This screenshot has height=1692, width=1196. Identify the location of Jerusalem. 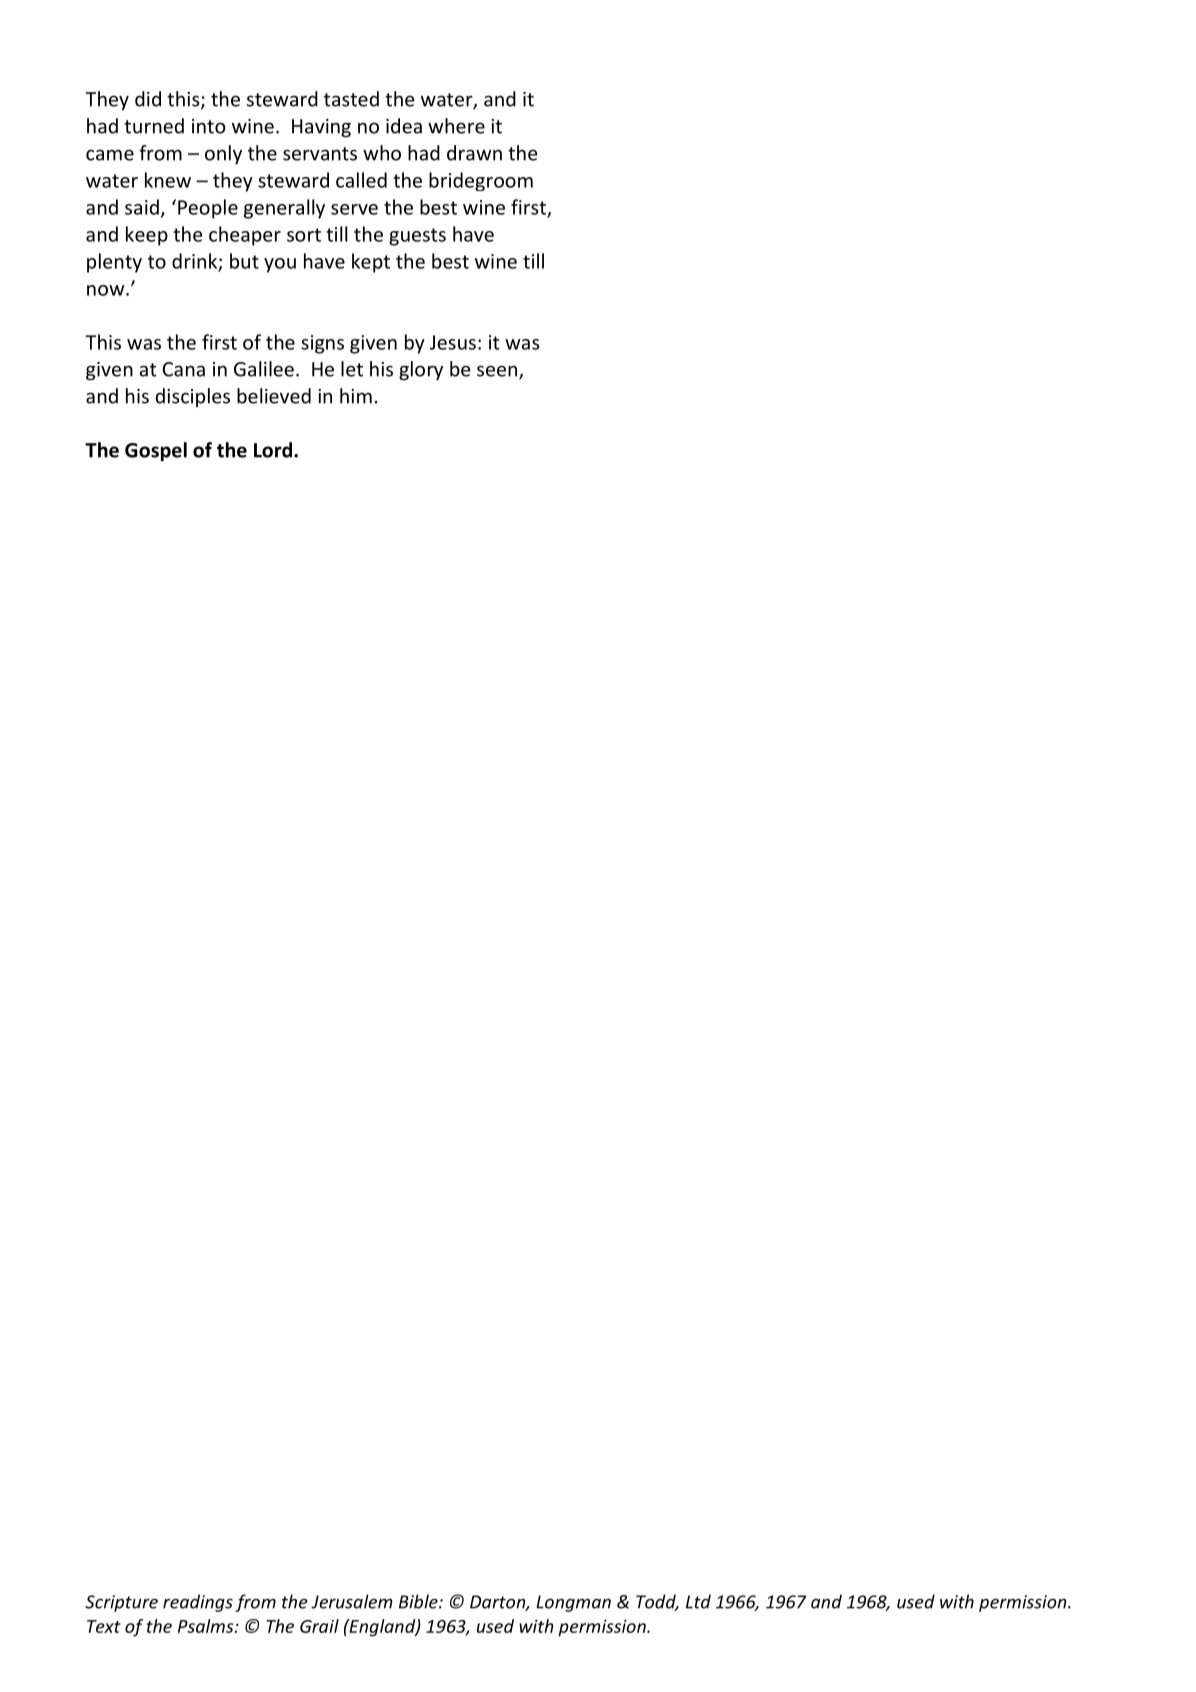
(352, 1601).
